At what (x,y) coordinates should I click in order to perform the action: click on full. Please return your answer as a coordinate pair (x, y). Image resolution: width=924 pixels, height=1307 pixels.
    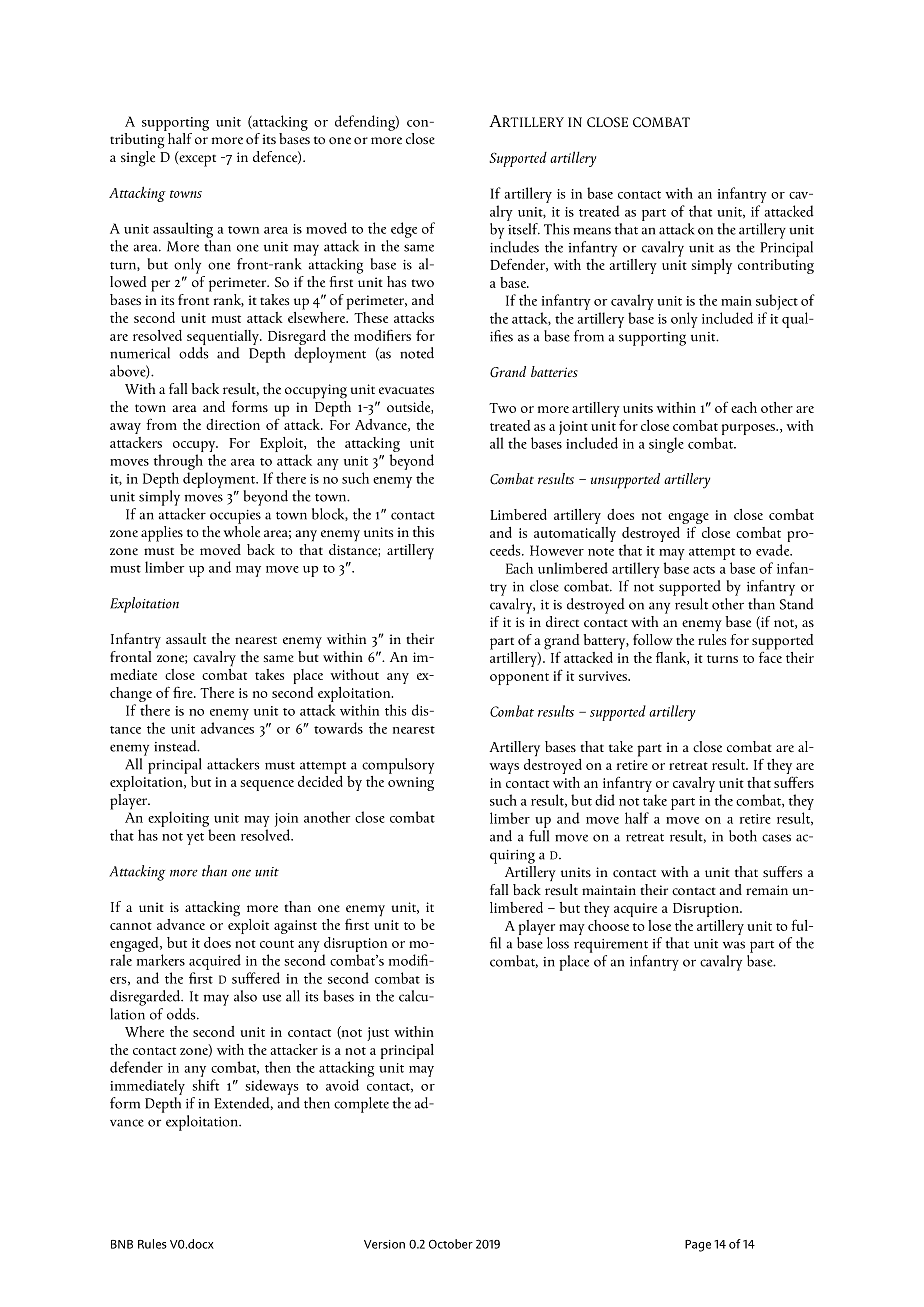
    Looking at the image, I should click on (539, 836).
